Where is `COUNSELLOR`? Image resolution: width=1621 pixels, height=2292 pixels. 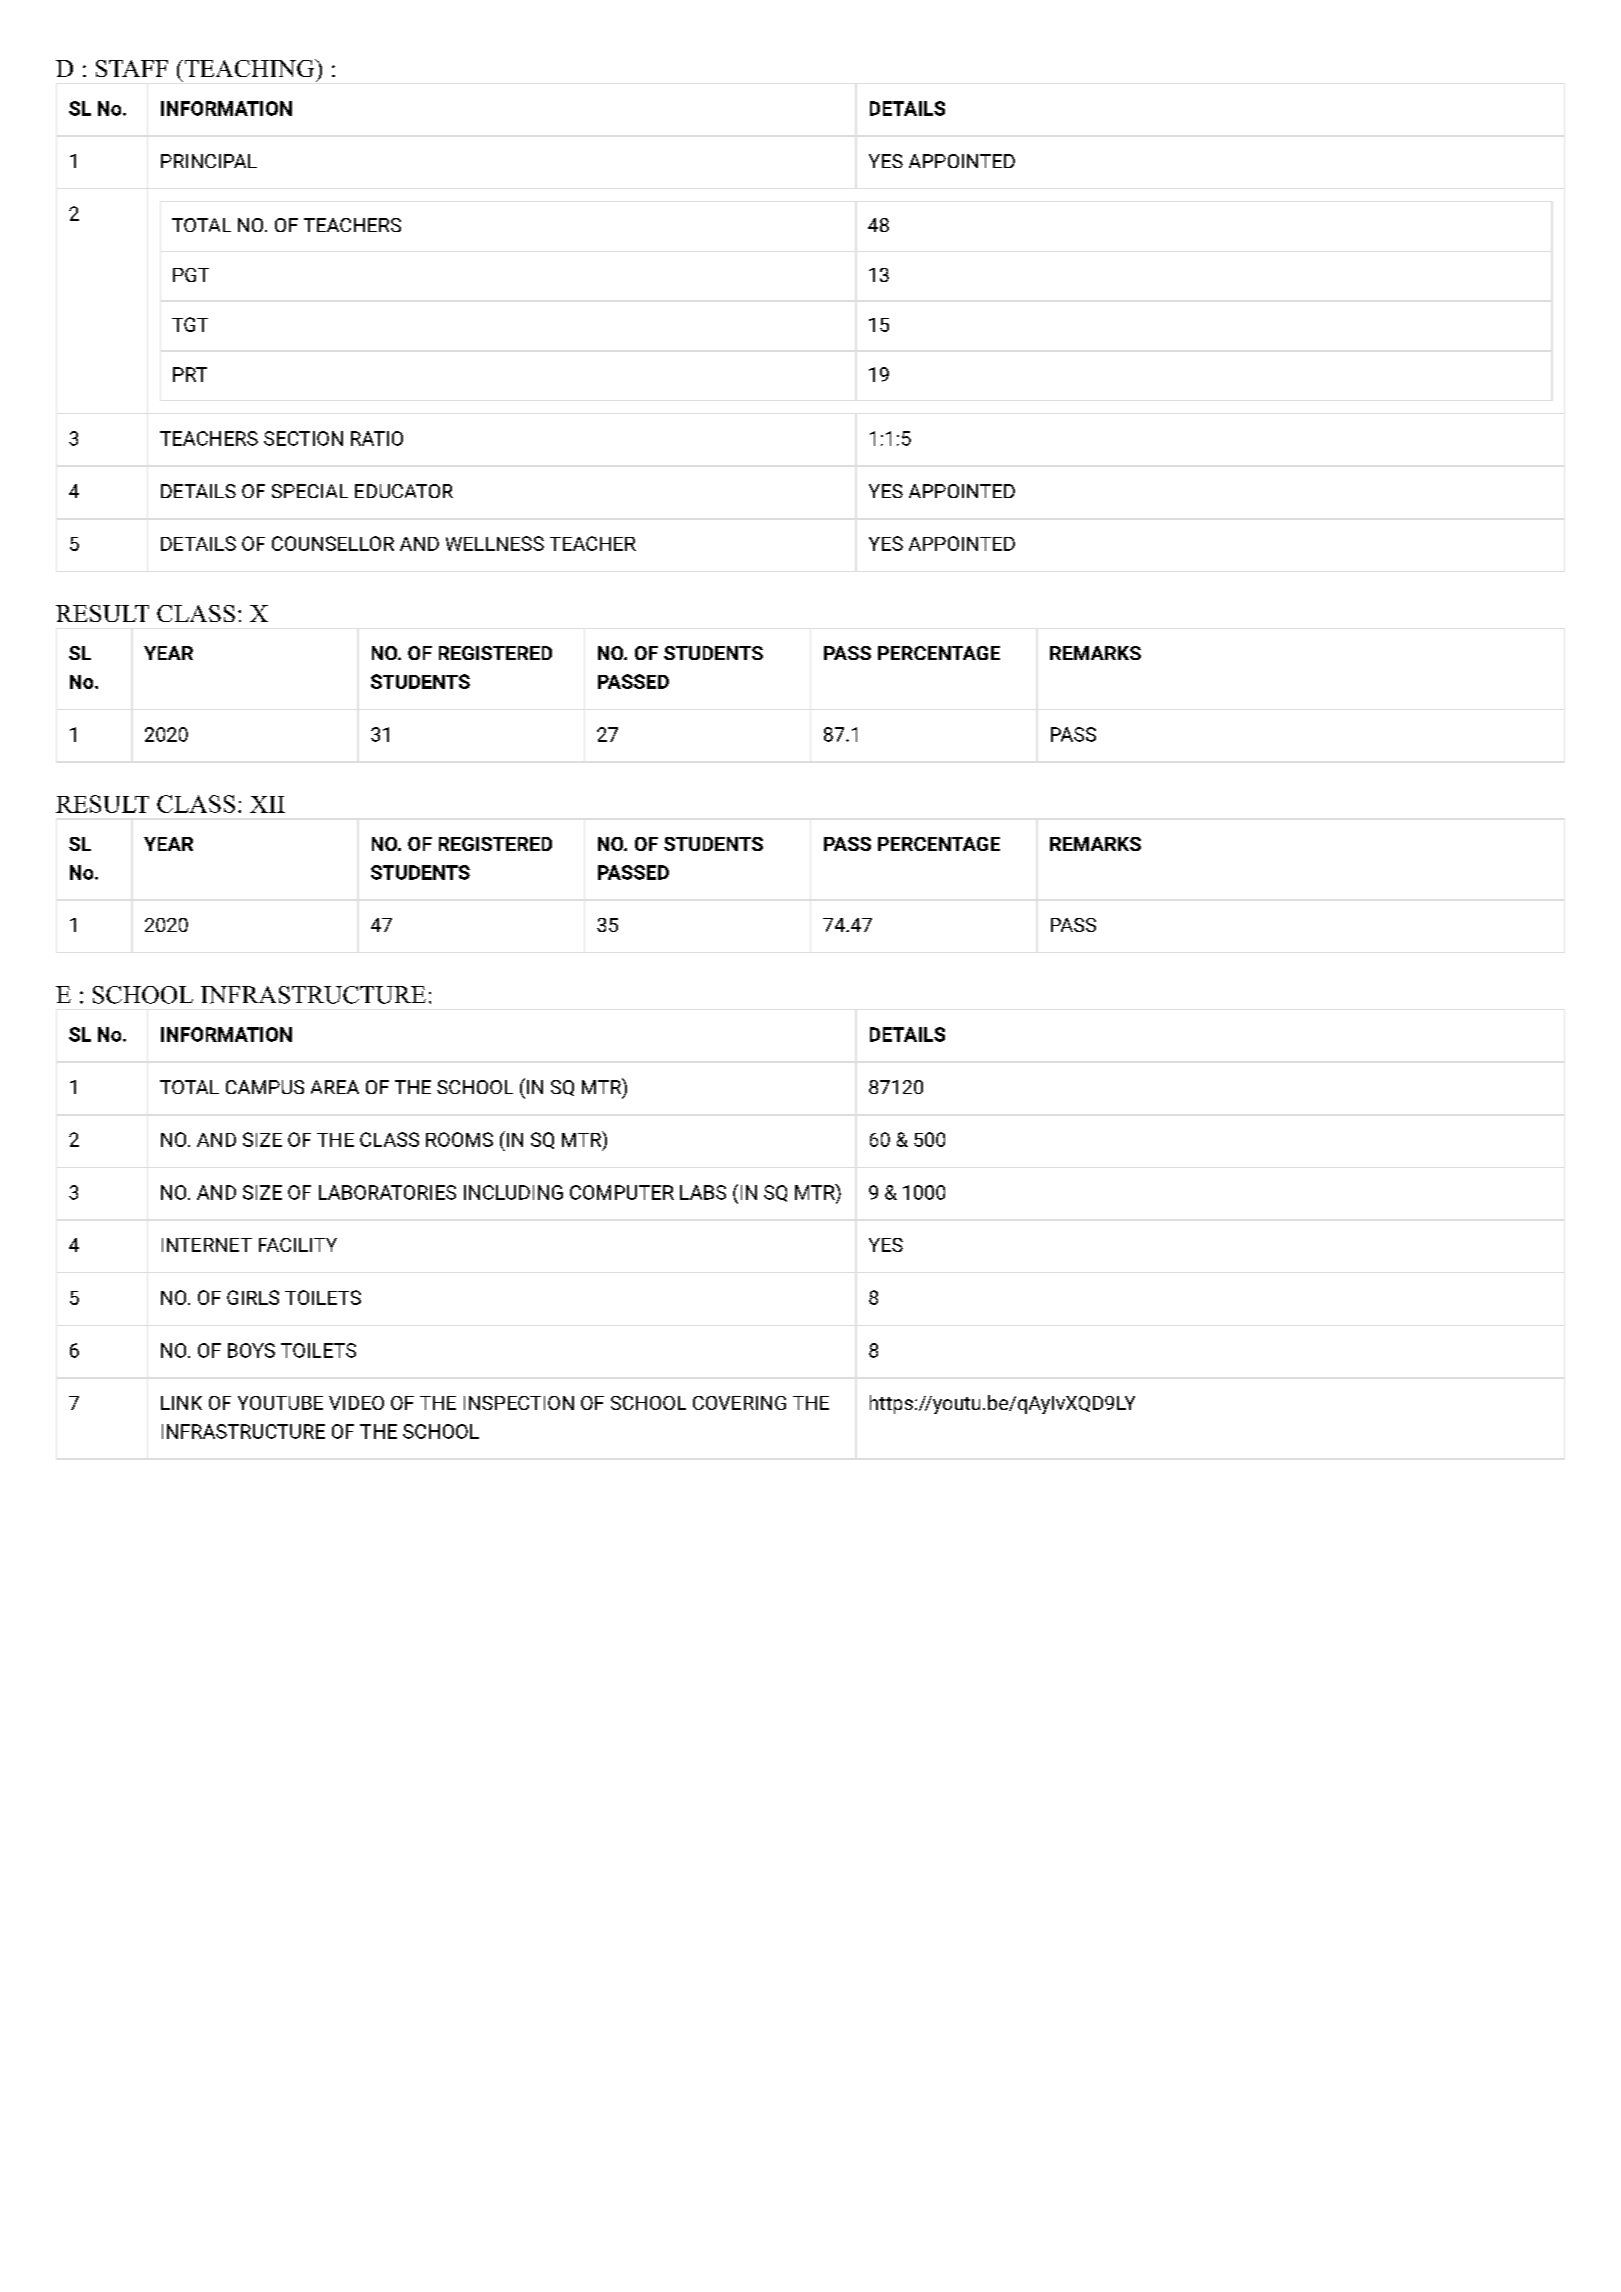
COUNSELLOR is located at coordinates (333, 543).
